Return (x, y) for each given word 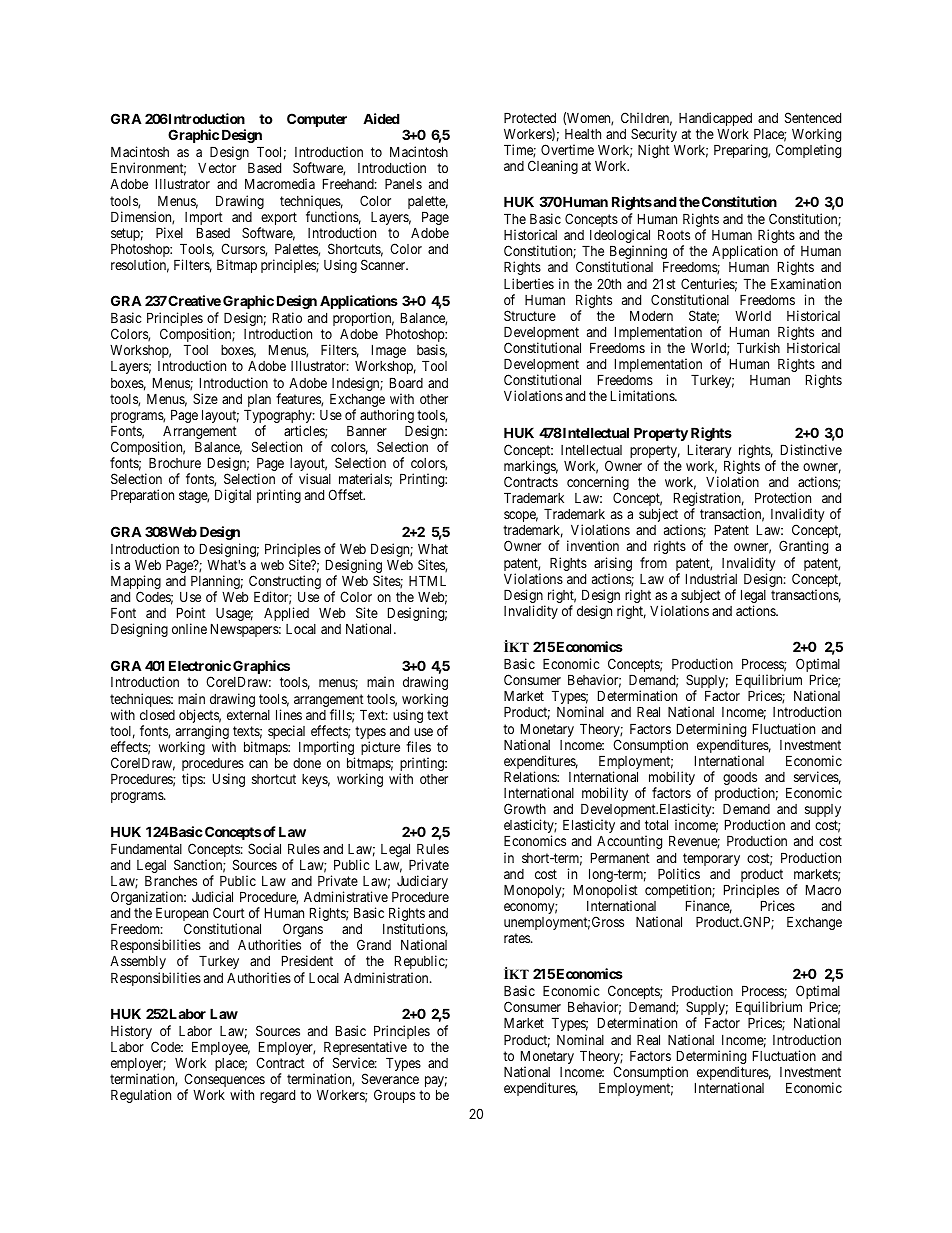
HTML (427, 580)
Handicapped (715, 120)
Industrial (711, 578)
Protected (530, 117)
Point (191, 612)
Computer (317, 120)
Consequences (224, 1081)
